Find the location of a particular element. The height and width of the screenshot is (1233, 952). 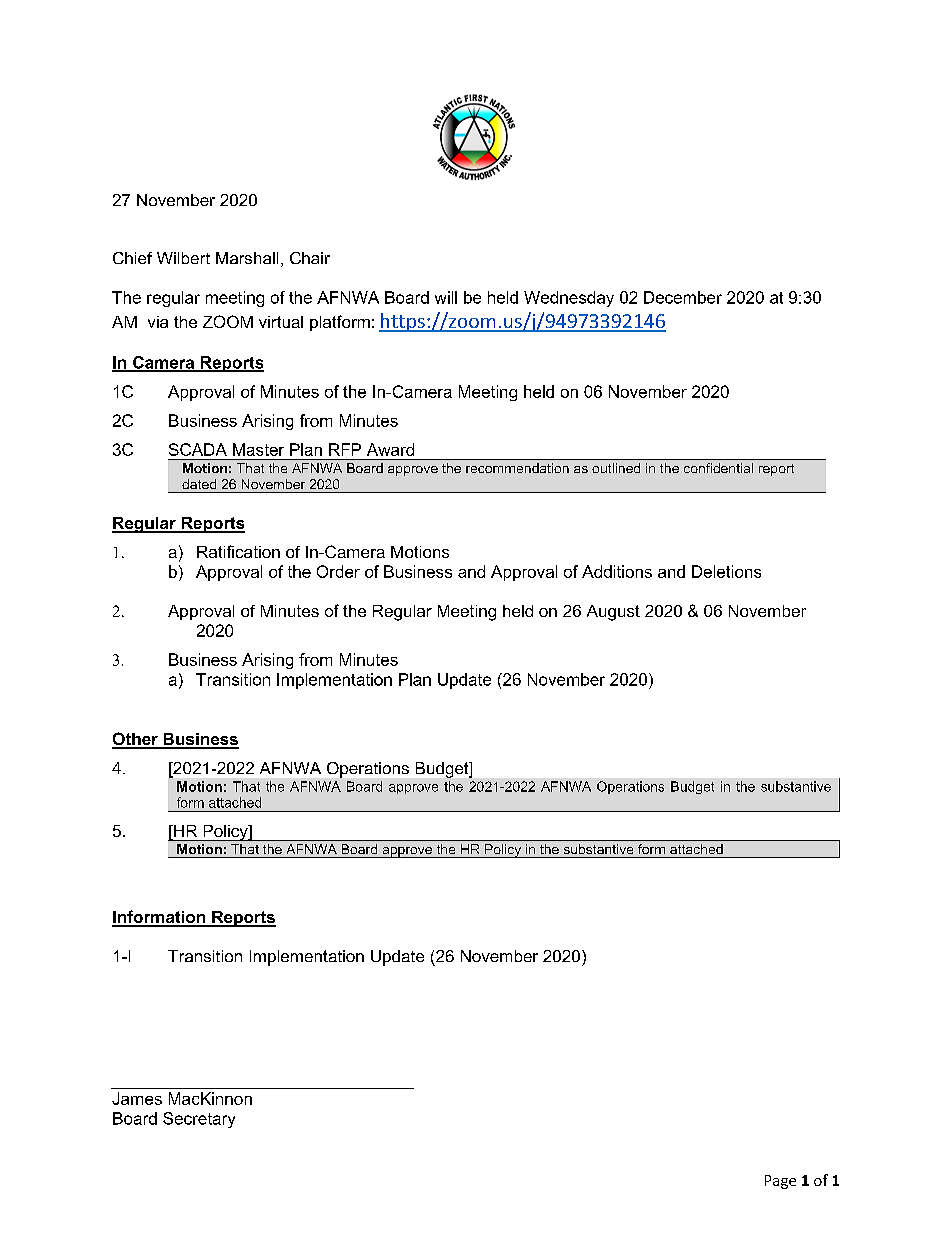

Ratification is located at coordinates (238, 551).
